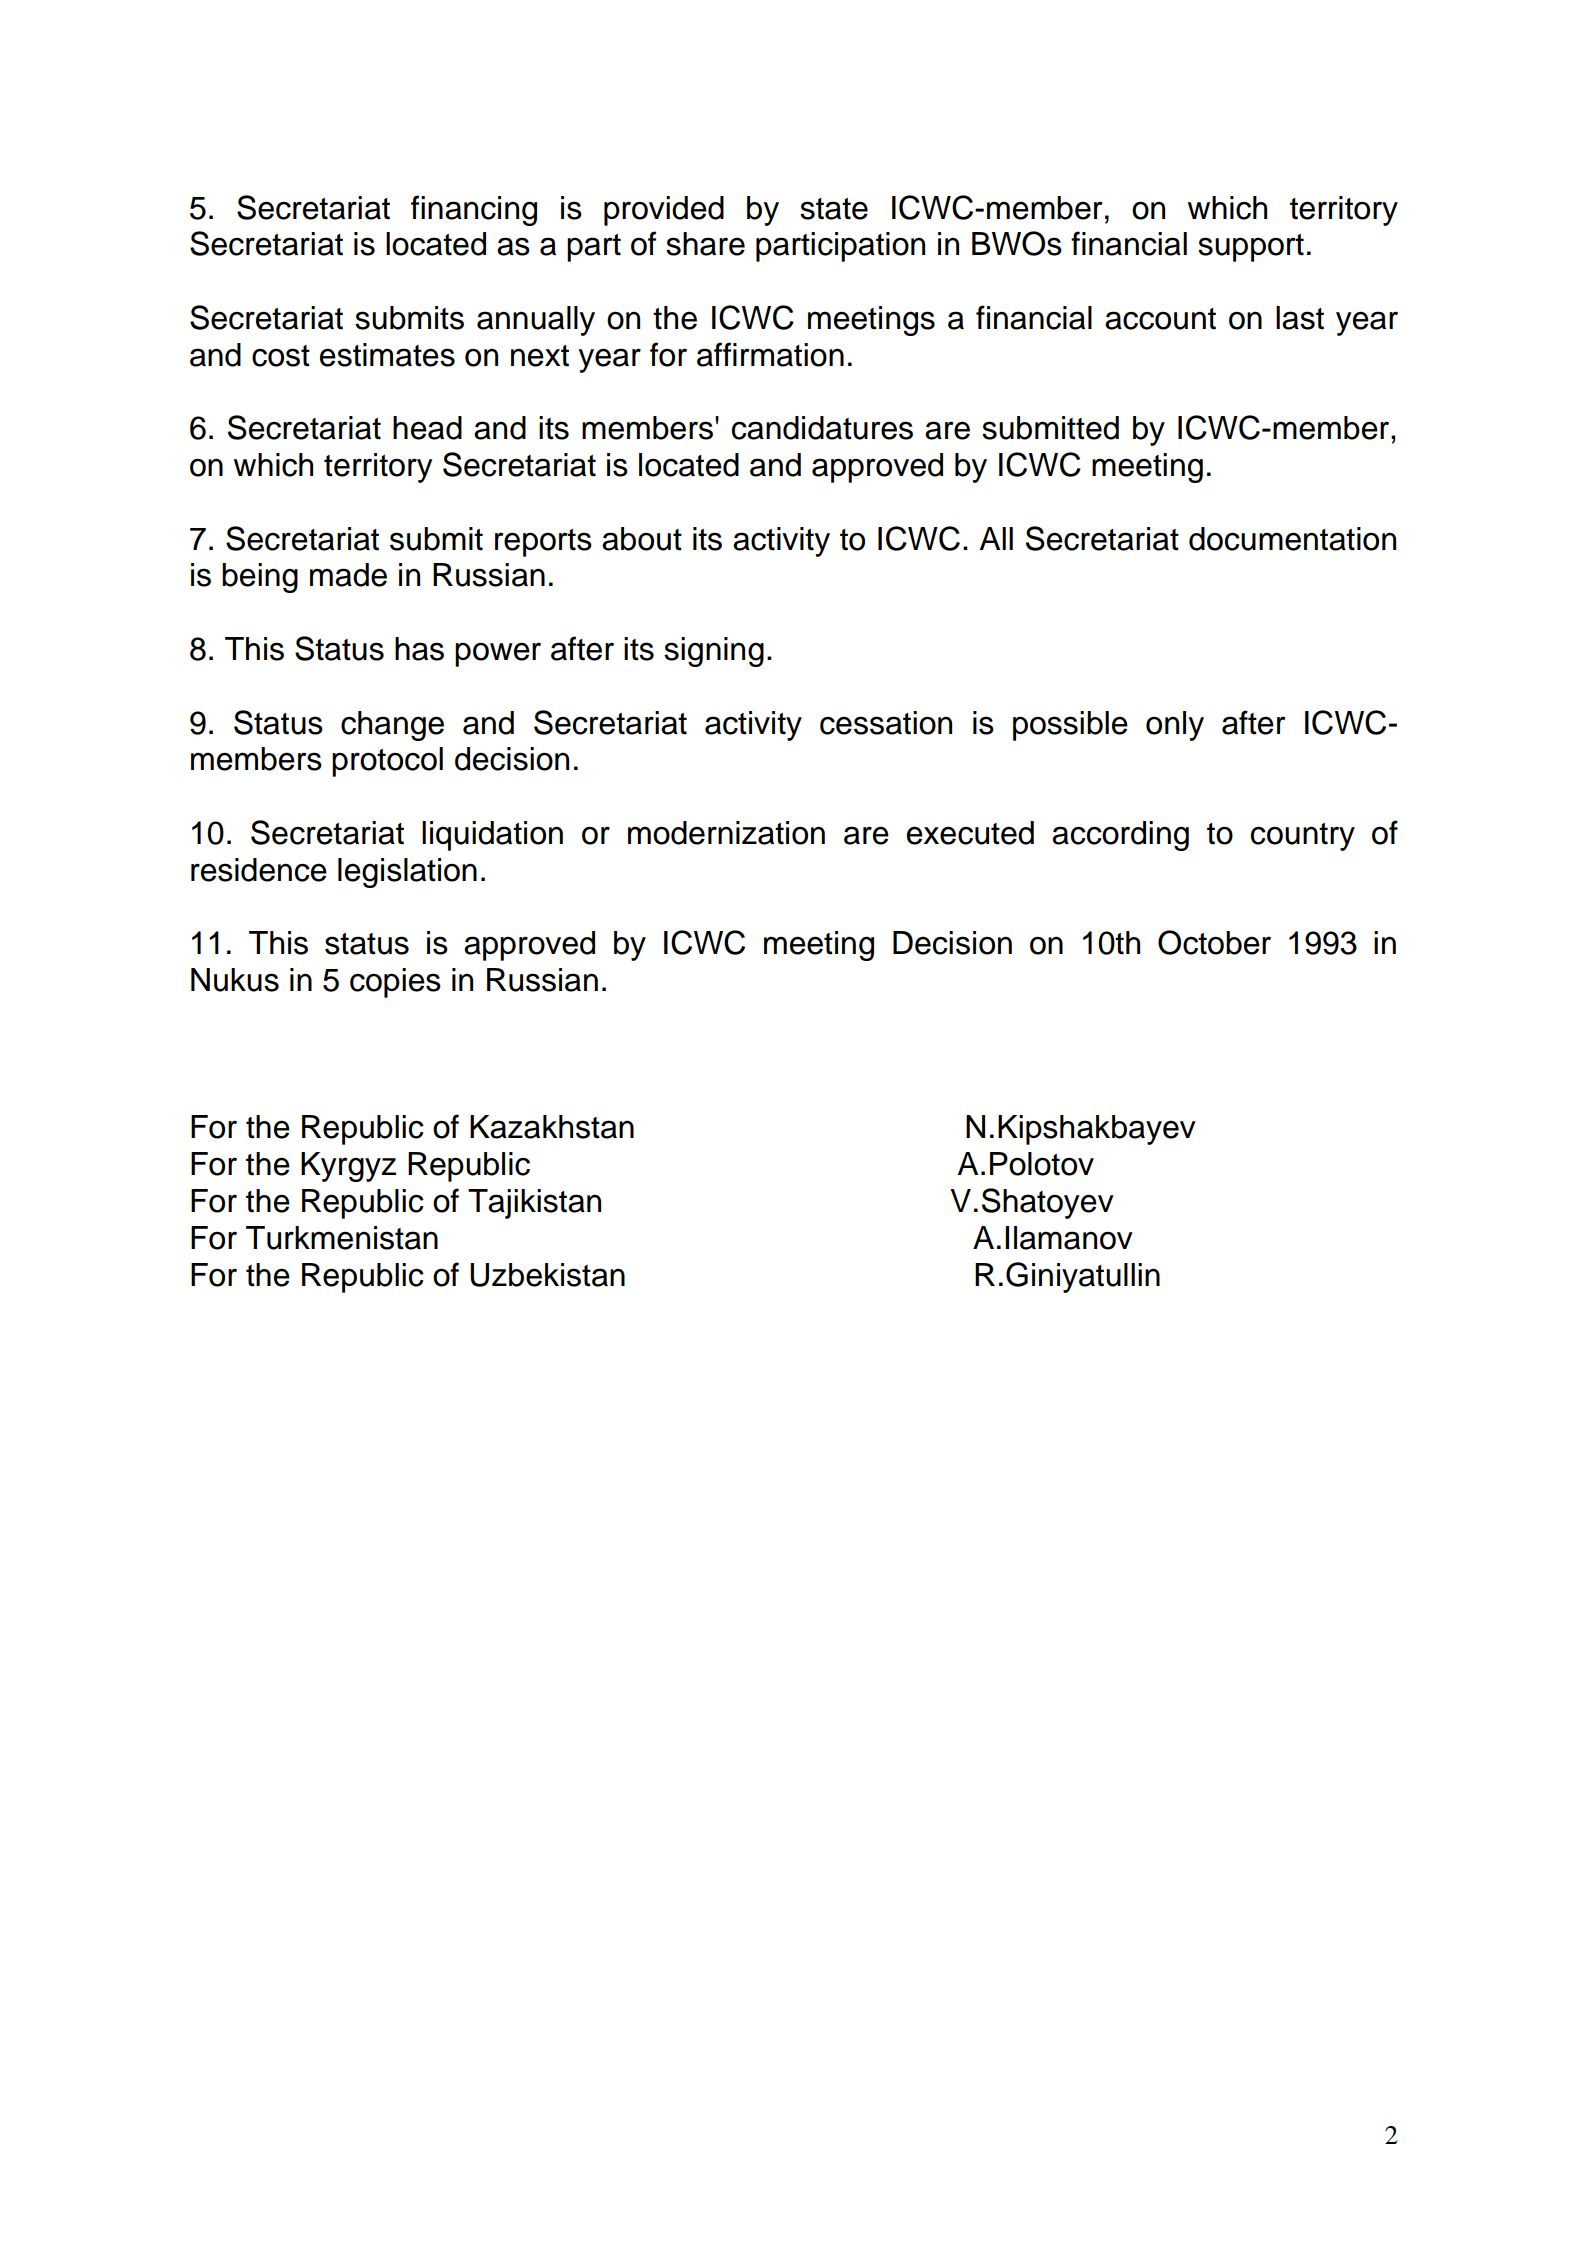 The width and height of the screenshot is (1587, 2245). Describe the element at coordinates (392, 726) in the screenshot. I see `change` at that location.
